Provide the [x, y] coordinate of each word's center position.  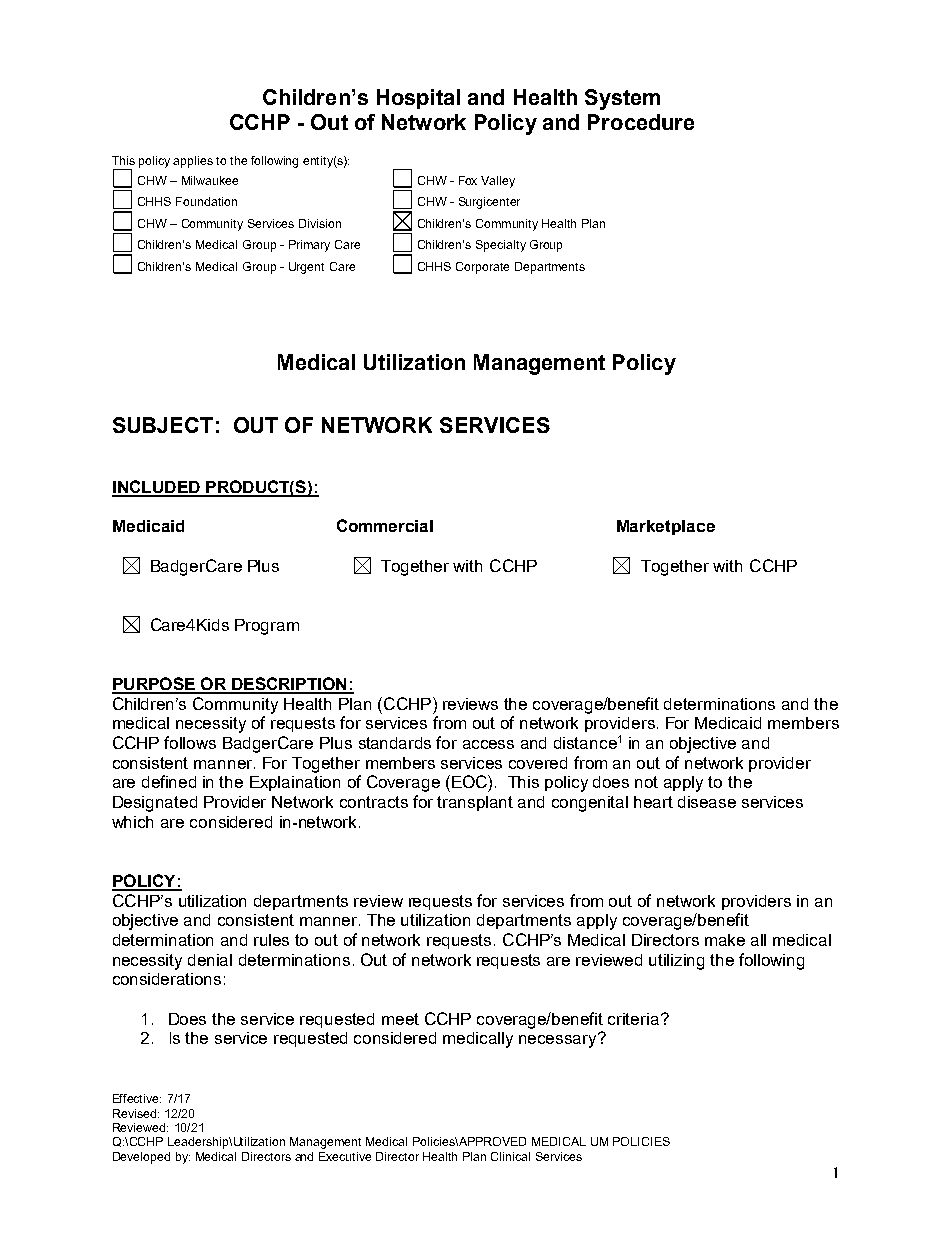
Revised [136, 1113]
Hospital [418, 99]
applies [193, 162]
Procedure [641, 122]
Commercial [385, 525]
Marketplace [666, 527]
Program [267, 627]
